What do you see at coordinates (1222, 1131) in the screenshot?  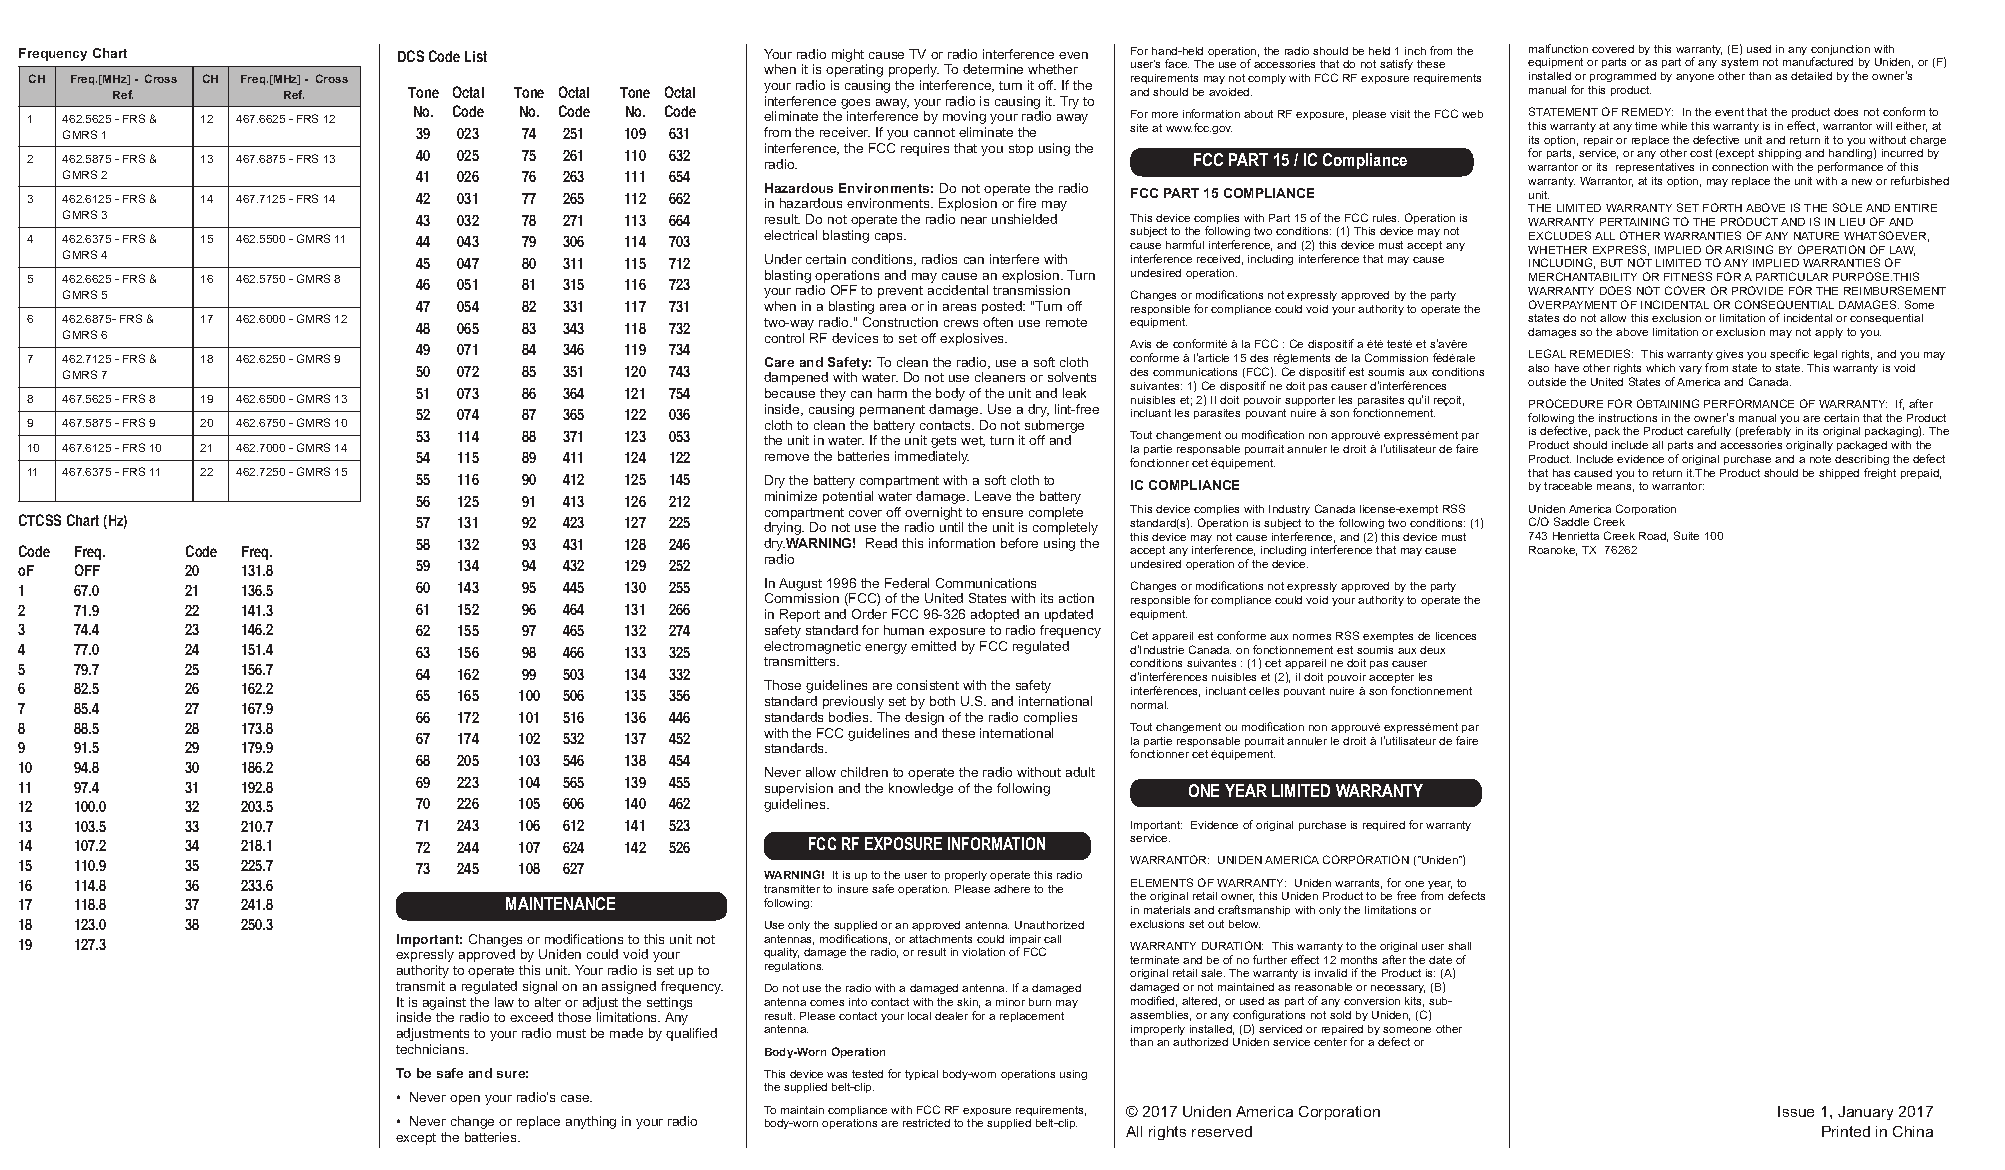 I see `reserved` at bounding box center [1222, 1131].
